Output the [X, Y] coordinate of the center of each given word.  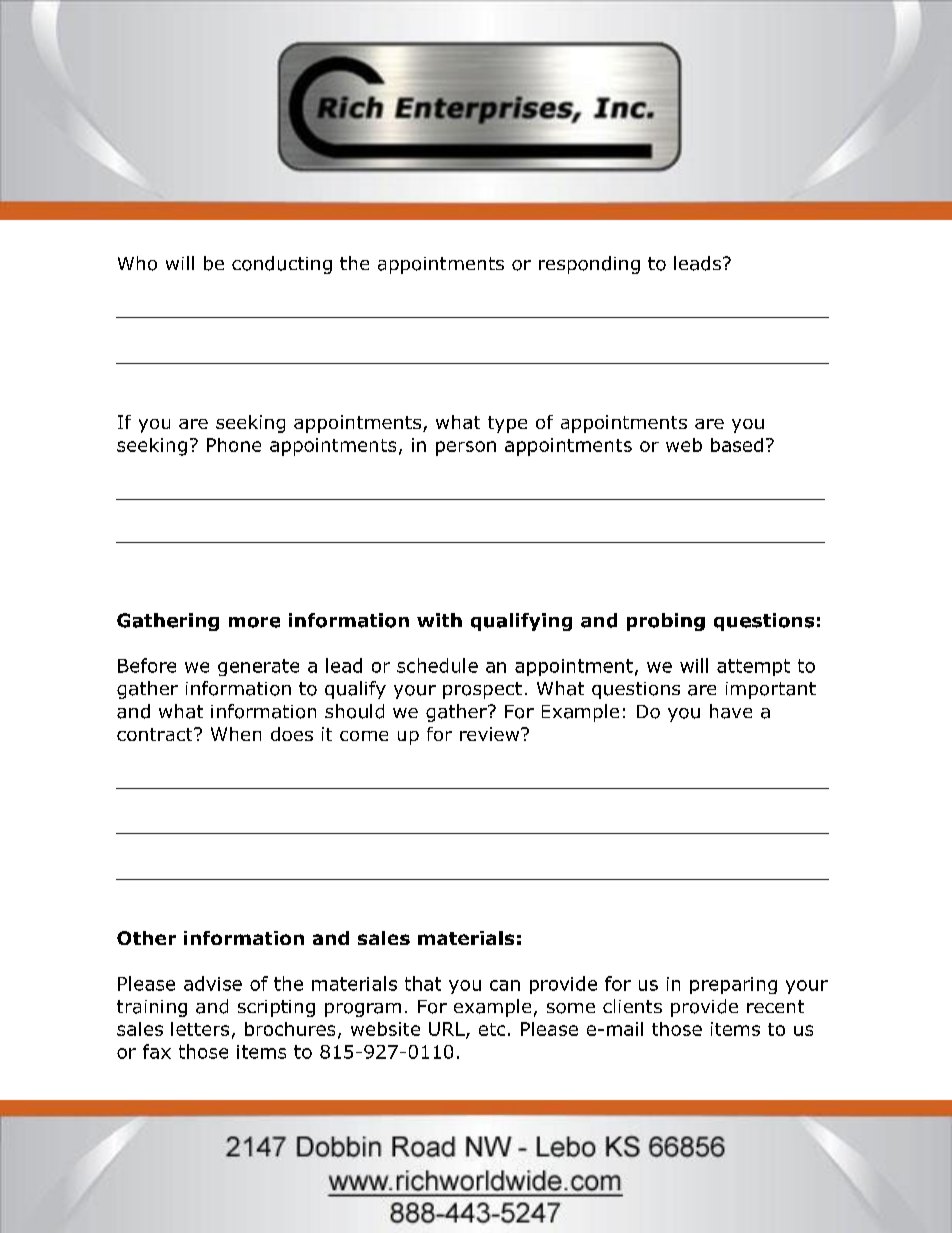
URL [448, 1030]
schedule [437, 665]
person [466, 448]
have [731, 711]
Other [146, 938]
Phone [234, 445]
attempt [753, 667]
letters [200, 1029]
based [737, 445]
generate [258, 667]
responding [589, 265]
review [491, 734]
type [507, 424]
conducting [282, 265]
